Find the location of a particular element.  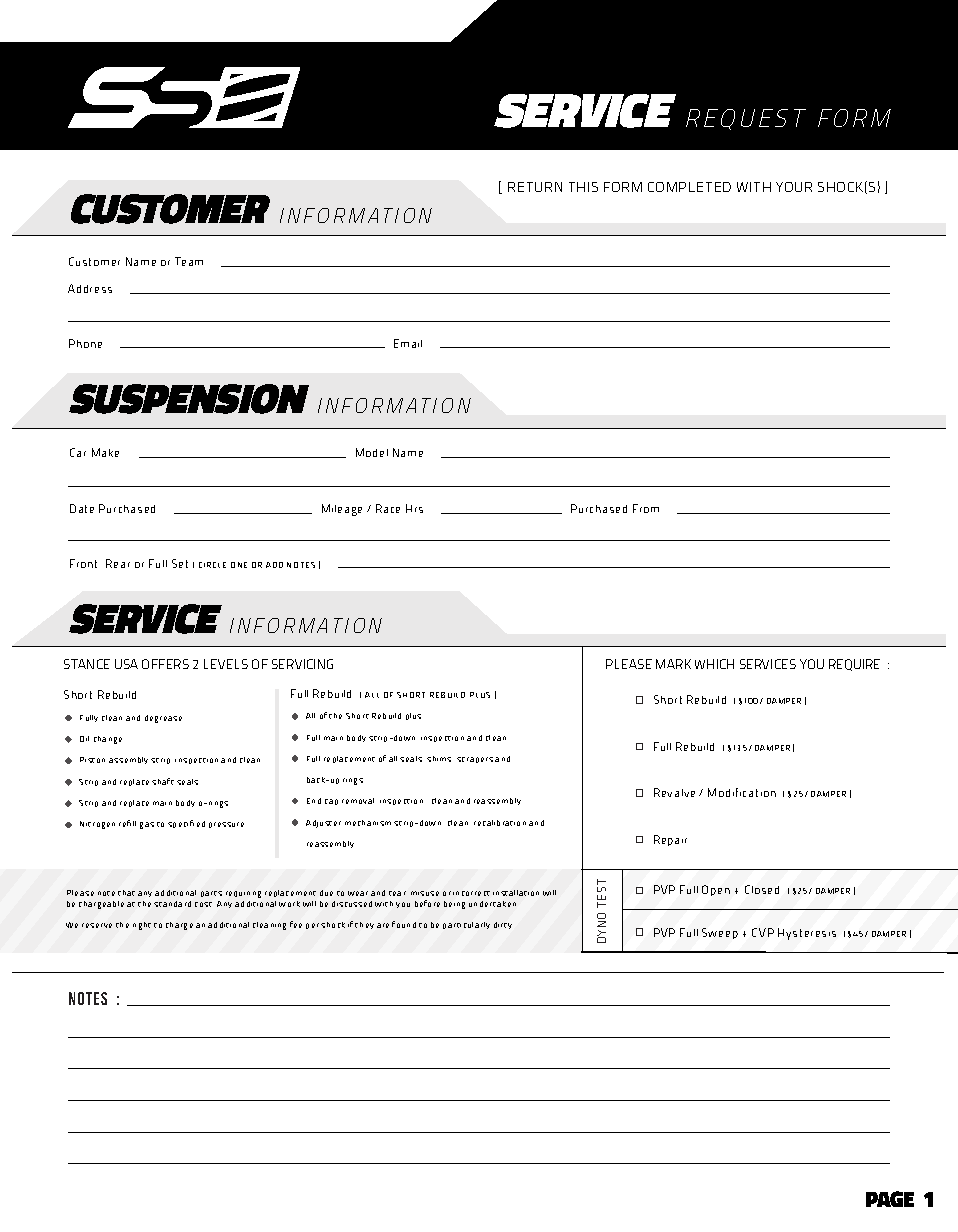

reserve is located at coordinates (97, 925).
